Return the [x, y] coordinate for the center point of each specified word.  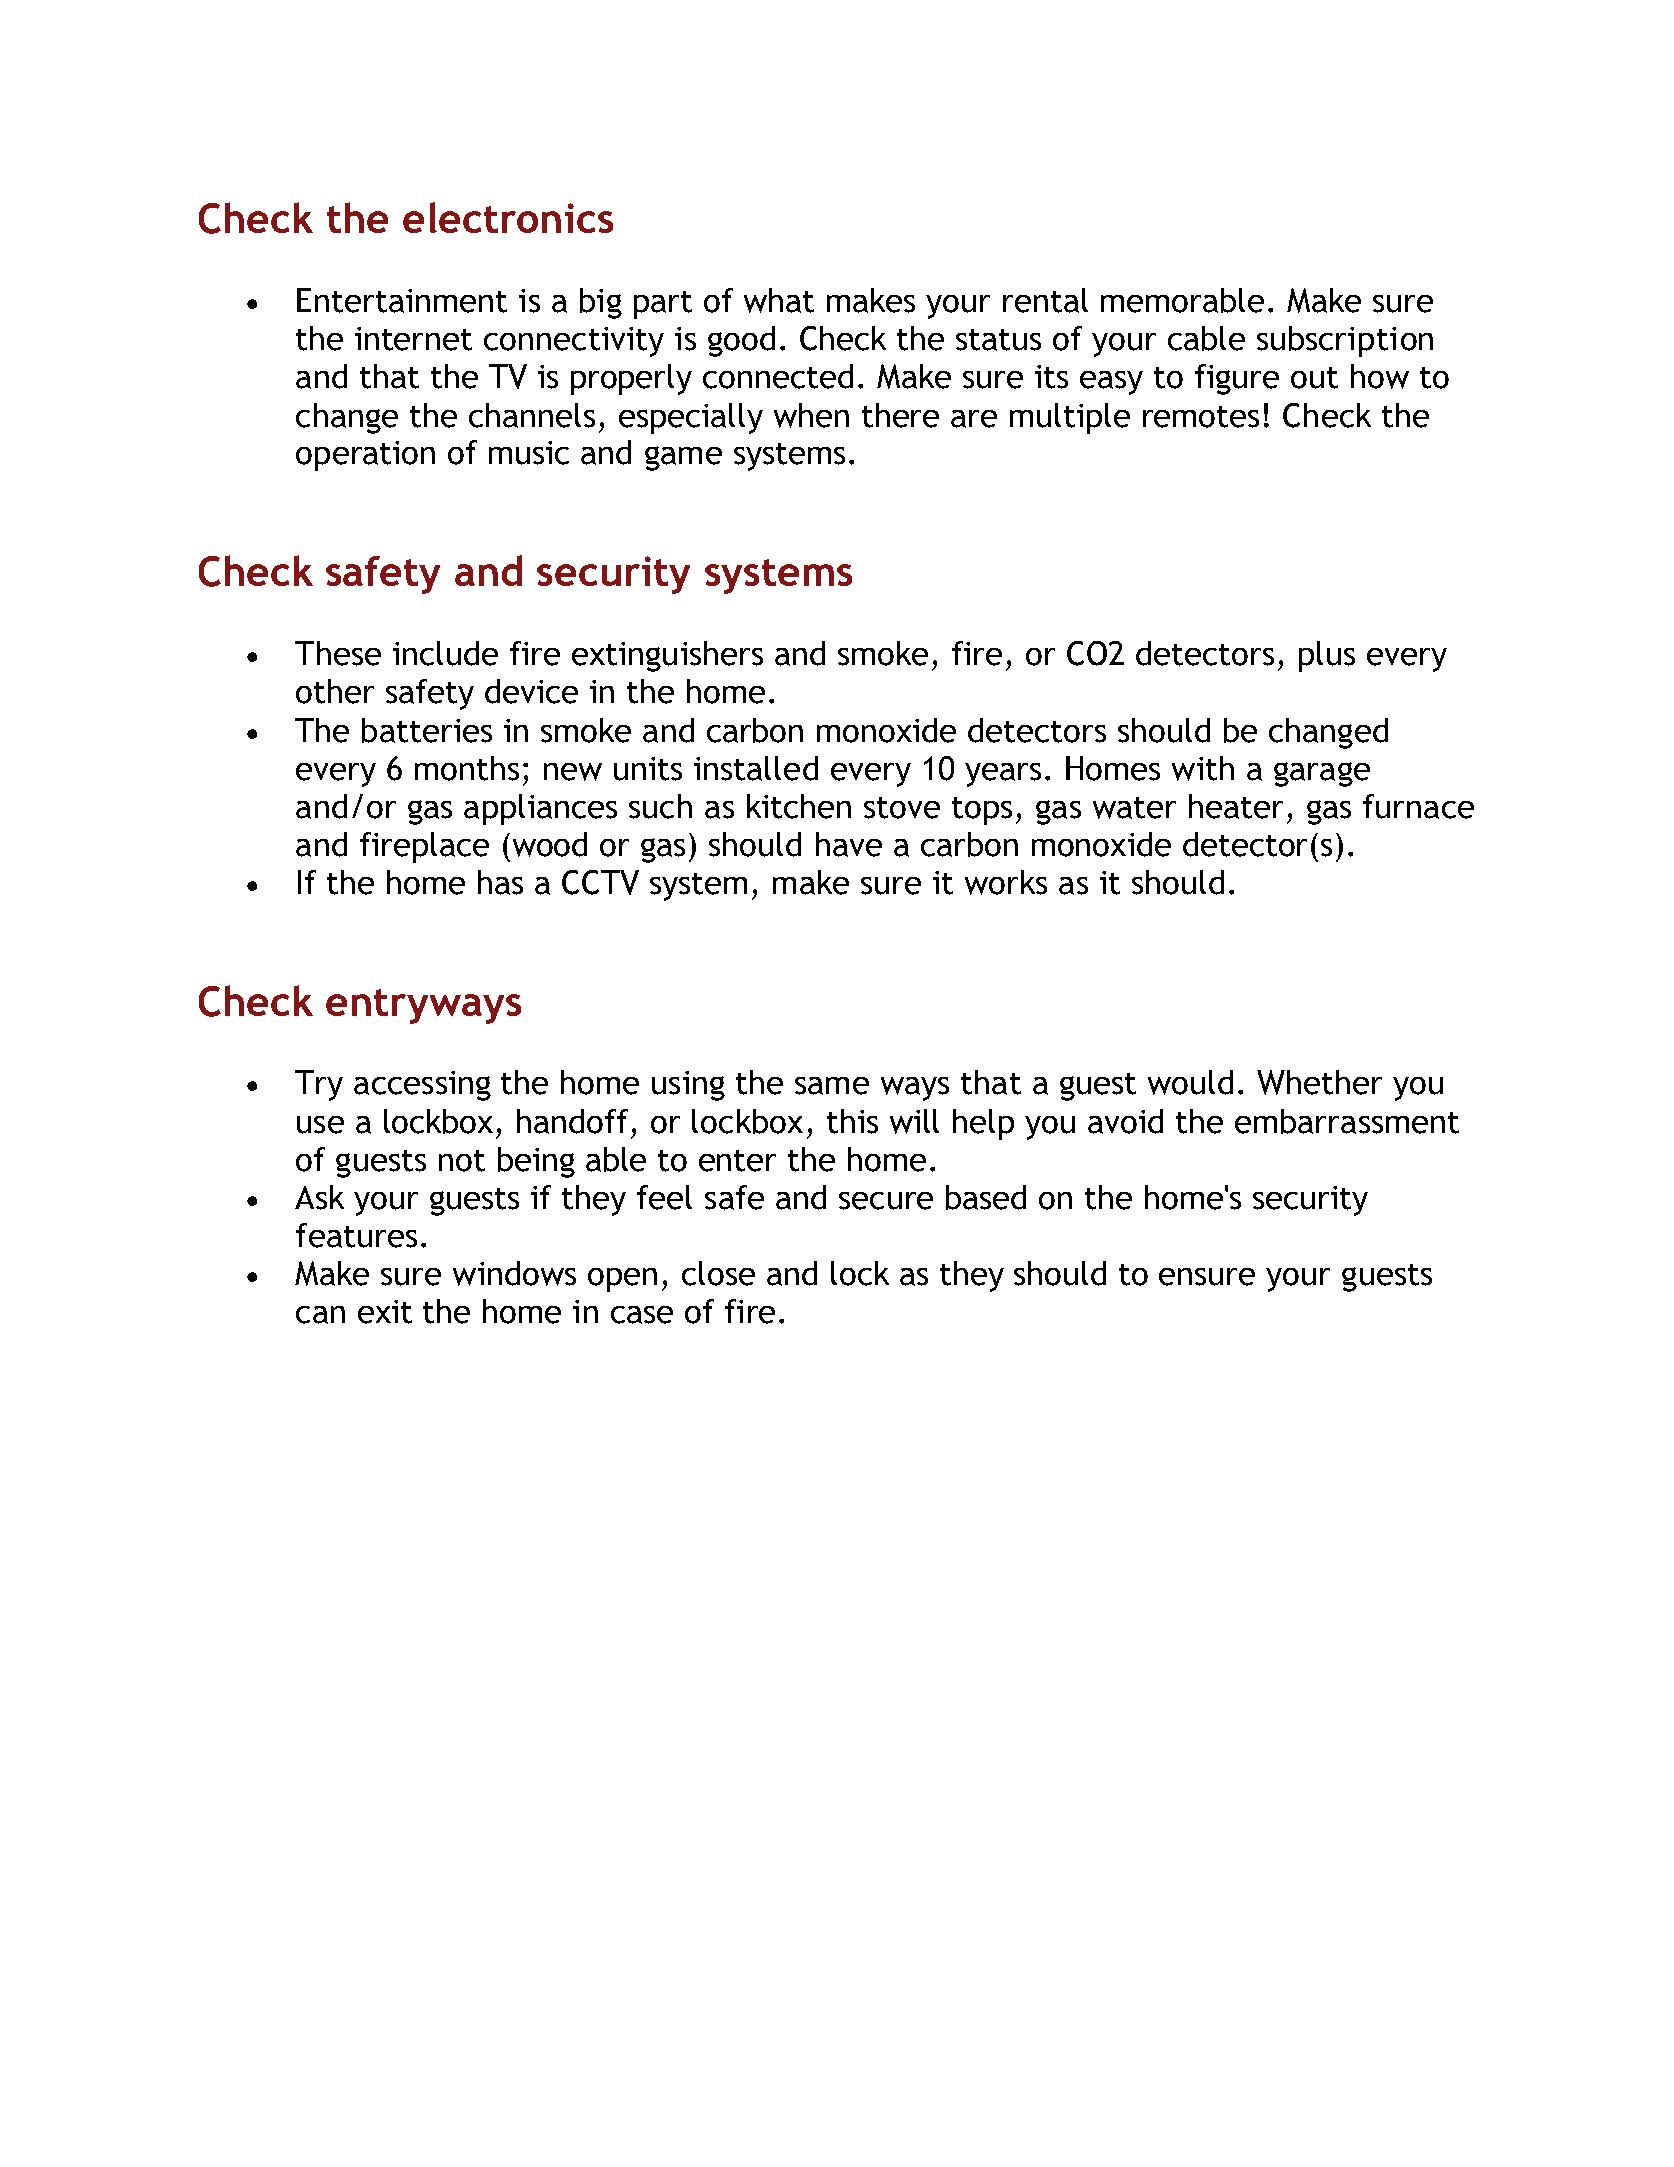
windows [514, 1273]
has [500, 882]
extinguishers [667, 656]
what [779, 300]
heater [1236, 806]
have [849, 844]
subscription [1345, 341]
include [445, 653]
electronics [508, 217]
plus [1327, 656]
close [718, 1273]
